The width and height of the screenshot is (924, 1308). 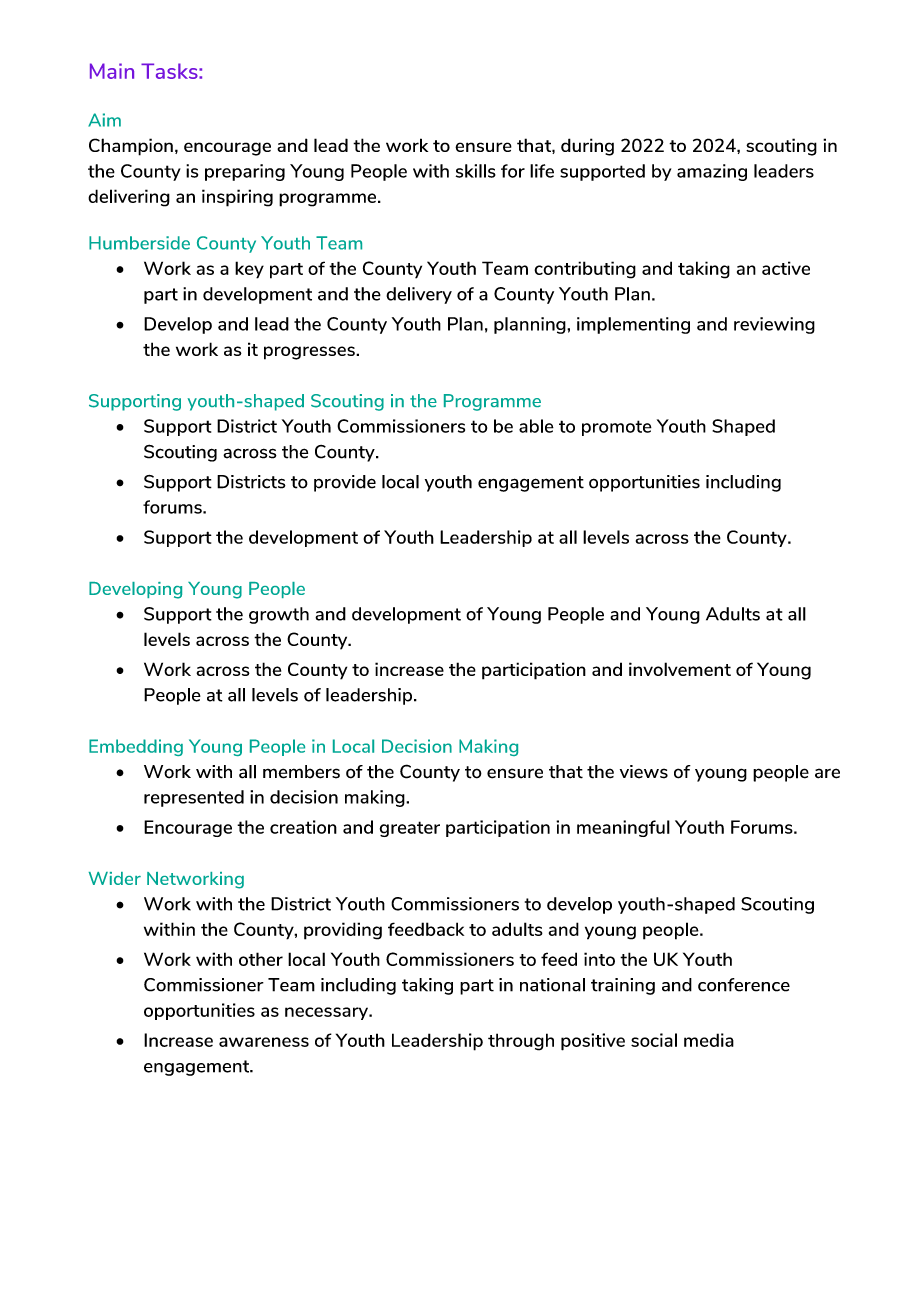 I want to click on awareness, so click(x=264, y=1042).
